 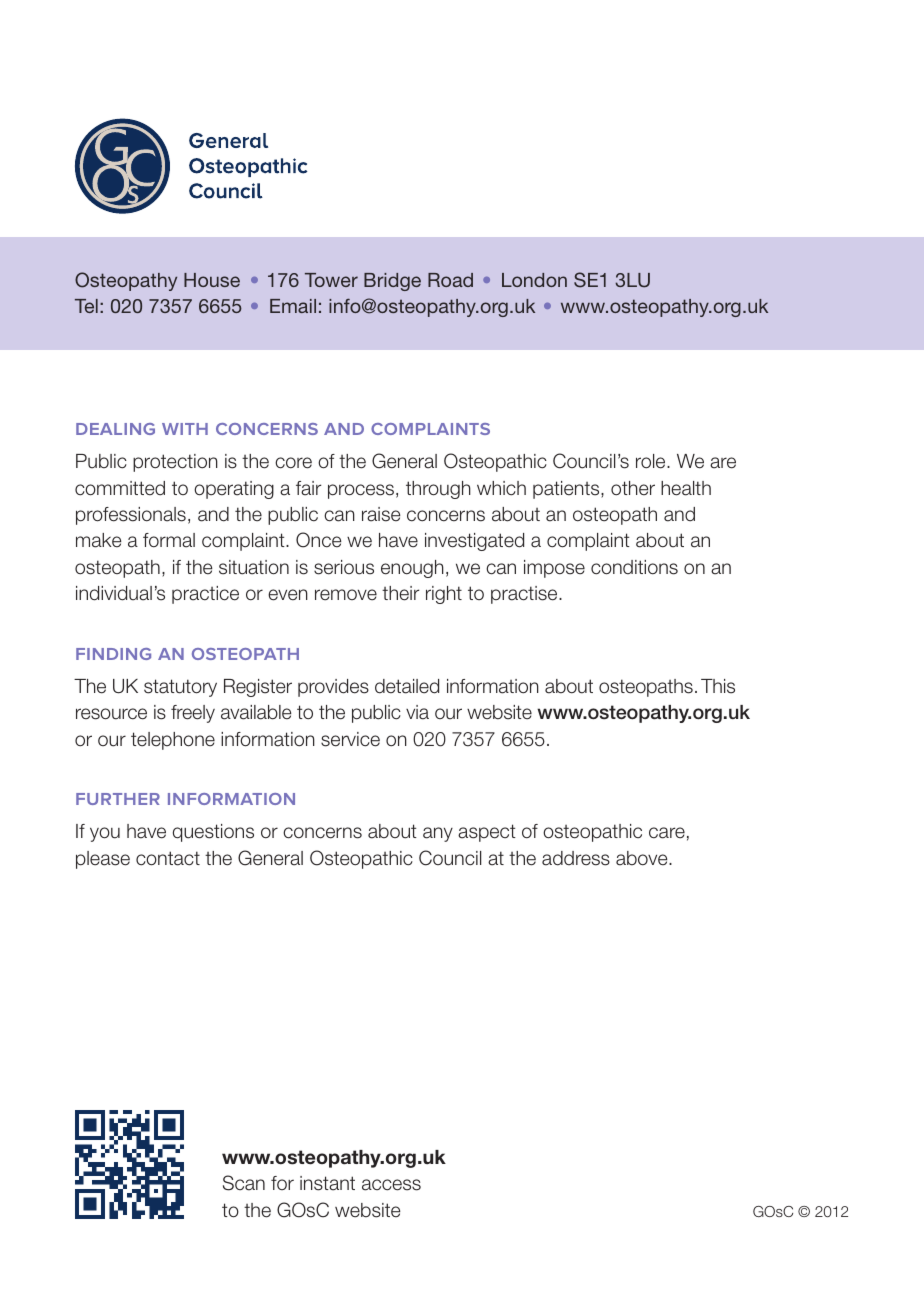 What do you see at coordinates (244, 1183) in the image?
I see `Scan` at bounding box center [244, 1183].
